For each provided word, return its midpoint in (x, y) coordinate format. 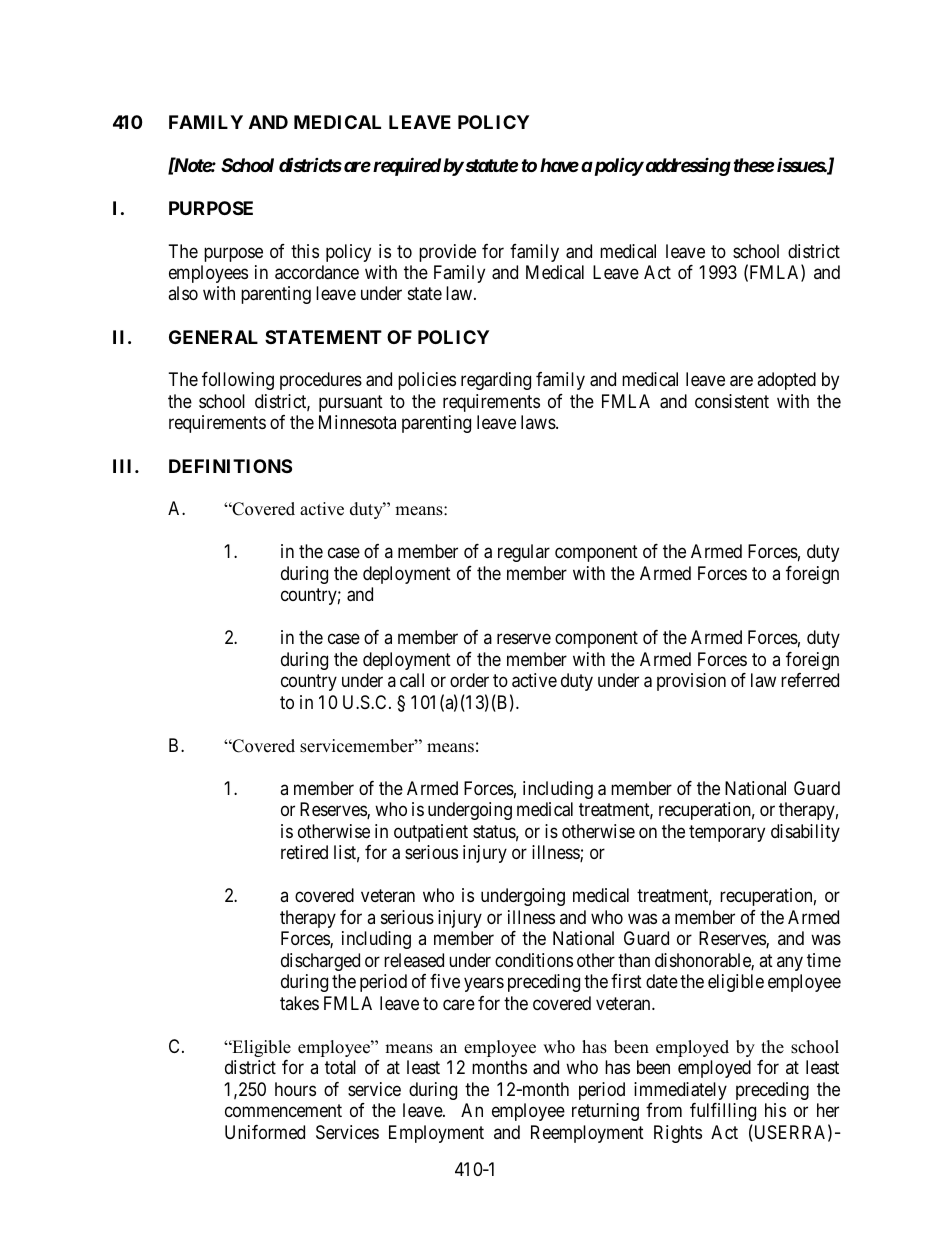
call (412, 680)
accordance (317, 272)
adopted (786, 381)
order (469, 680)
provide (447, 253)
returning (605, 1112)
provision (691, 682)
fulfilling (723, 1112)
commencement (283, 1110)
